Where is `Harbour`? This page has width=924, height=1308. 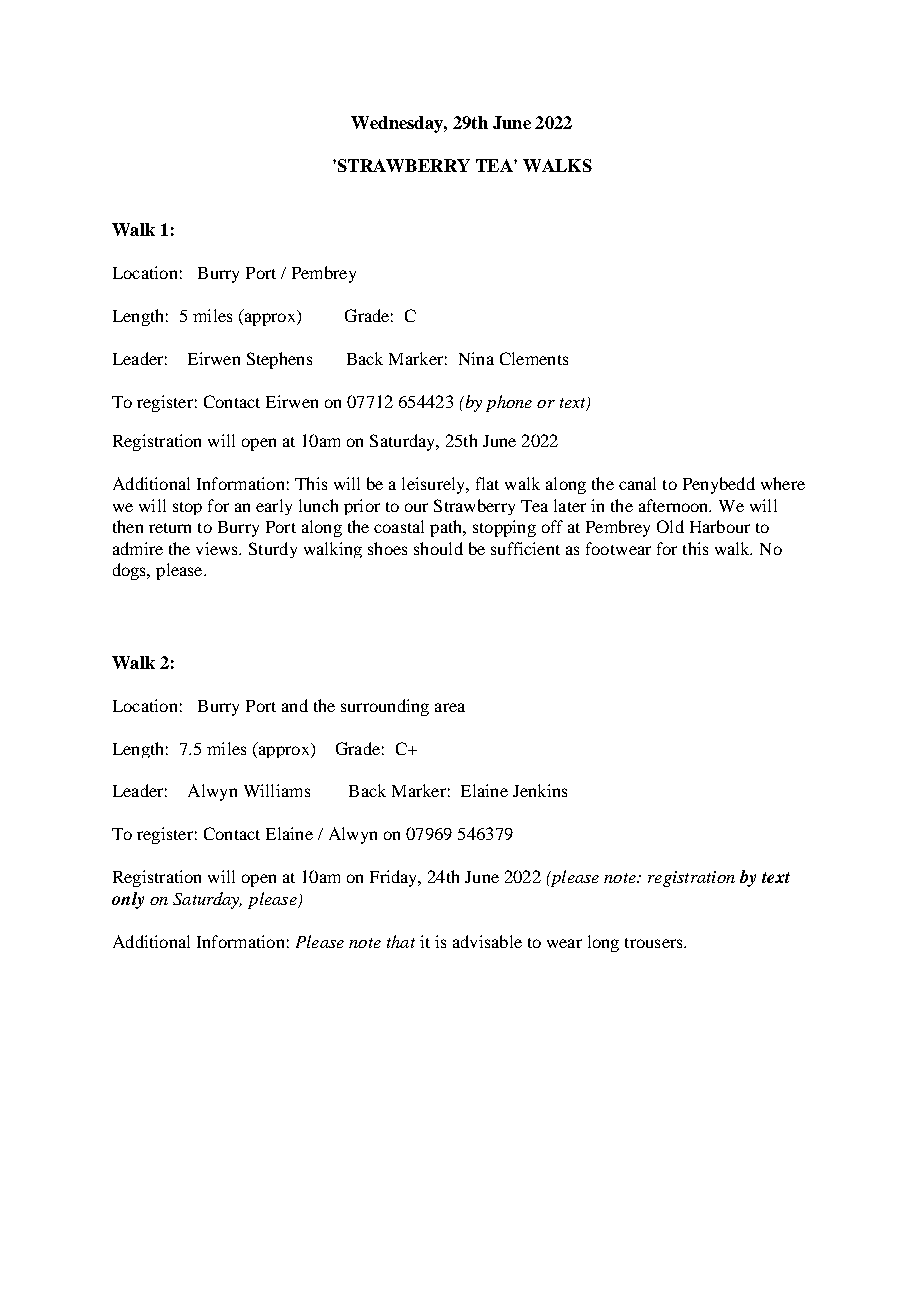 Harbour is located at coordinates (720, 526).
